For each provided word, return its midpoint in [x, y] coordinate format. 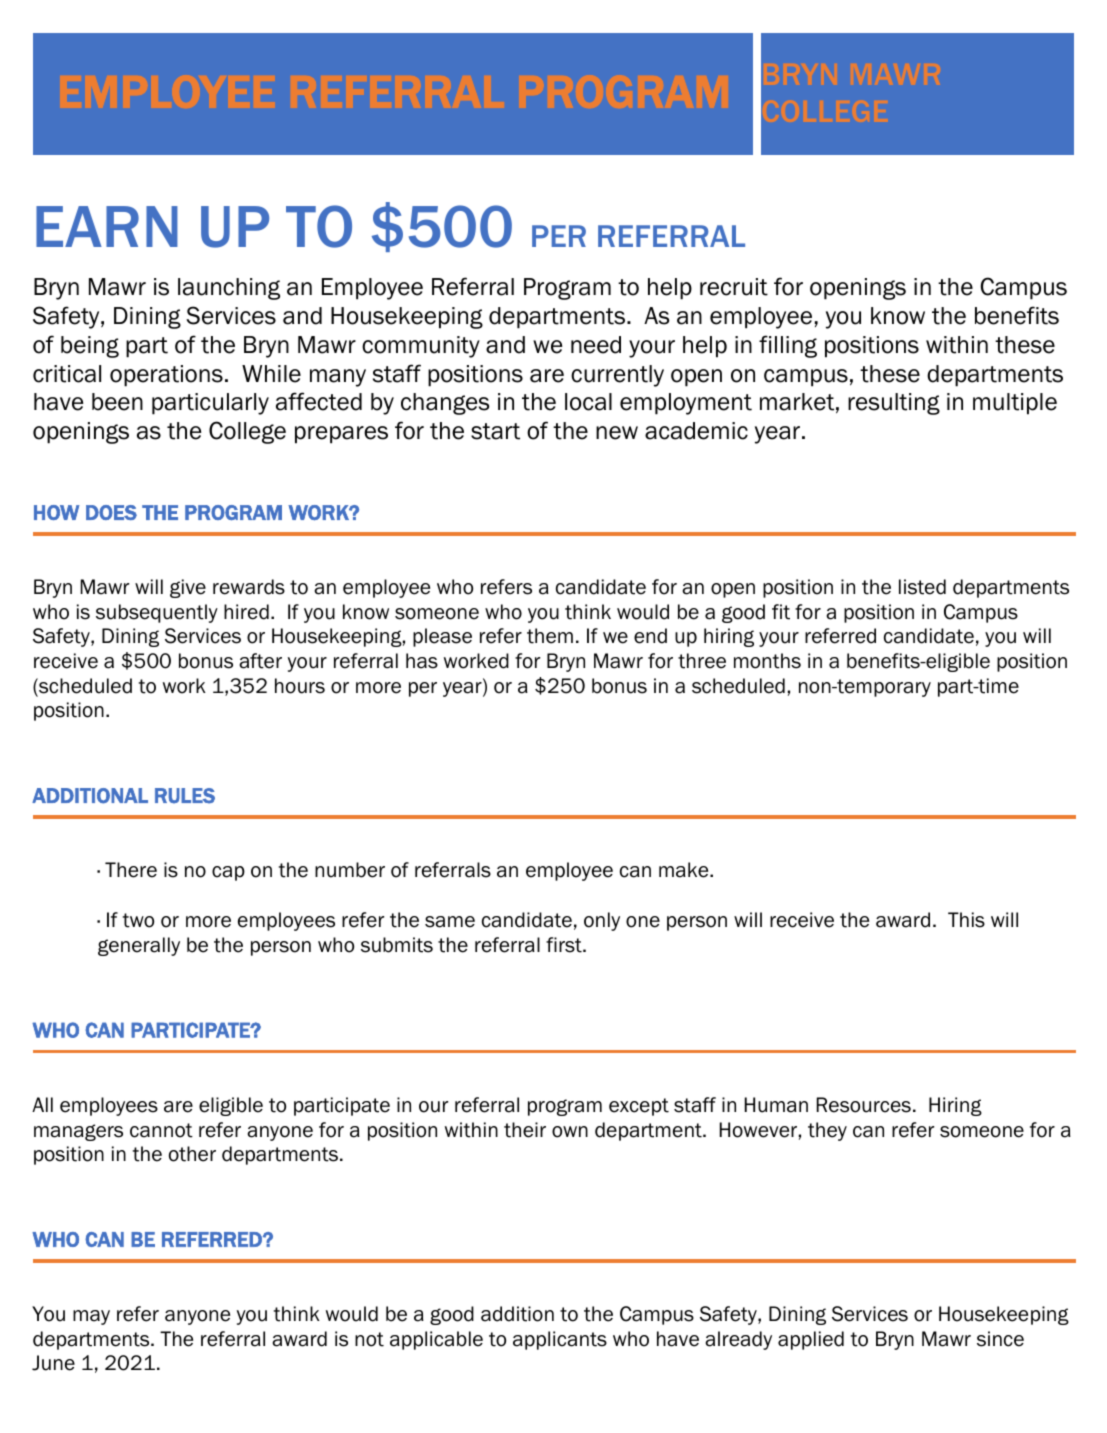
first [565, 945]
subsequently [157, 613]
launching [229, 289]
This [966, 920]
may [91, 1317]
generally [139, 946]
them [550, 636]
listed [922, 587]
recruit [734, 287]
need [596, 345]
